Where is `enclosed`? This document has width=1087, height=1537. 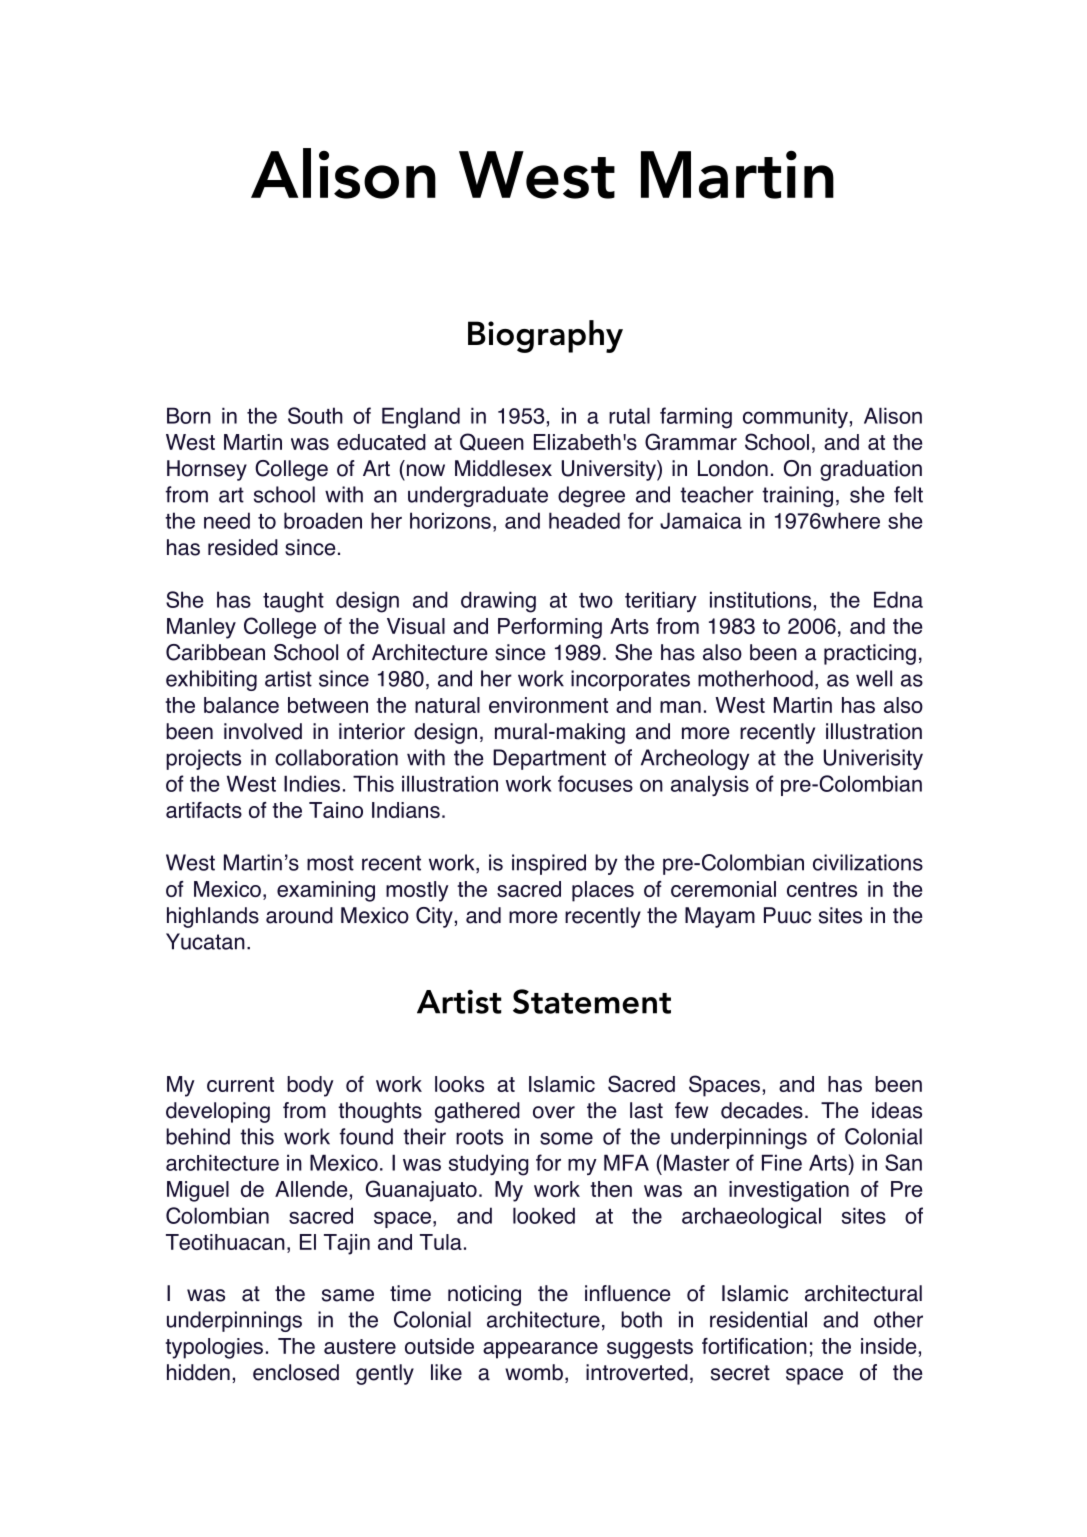
enclosed is located at coordinates (296, 1372).
